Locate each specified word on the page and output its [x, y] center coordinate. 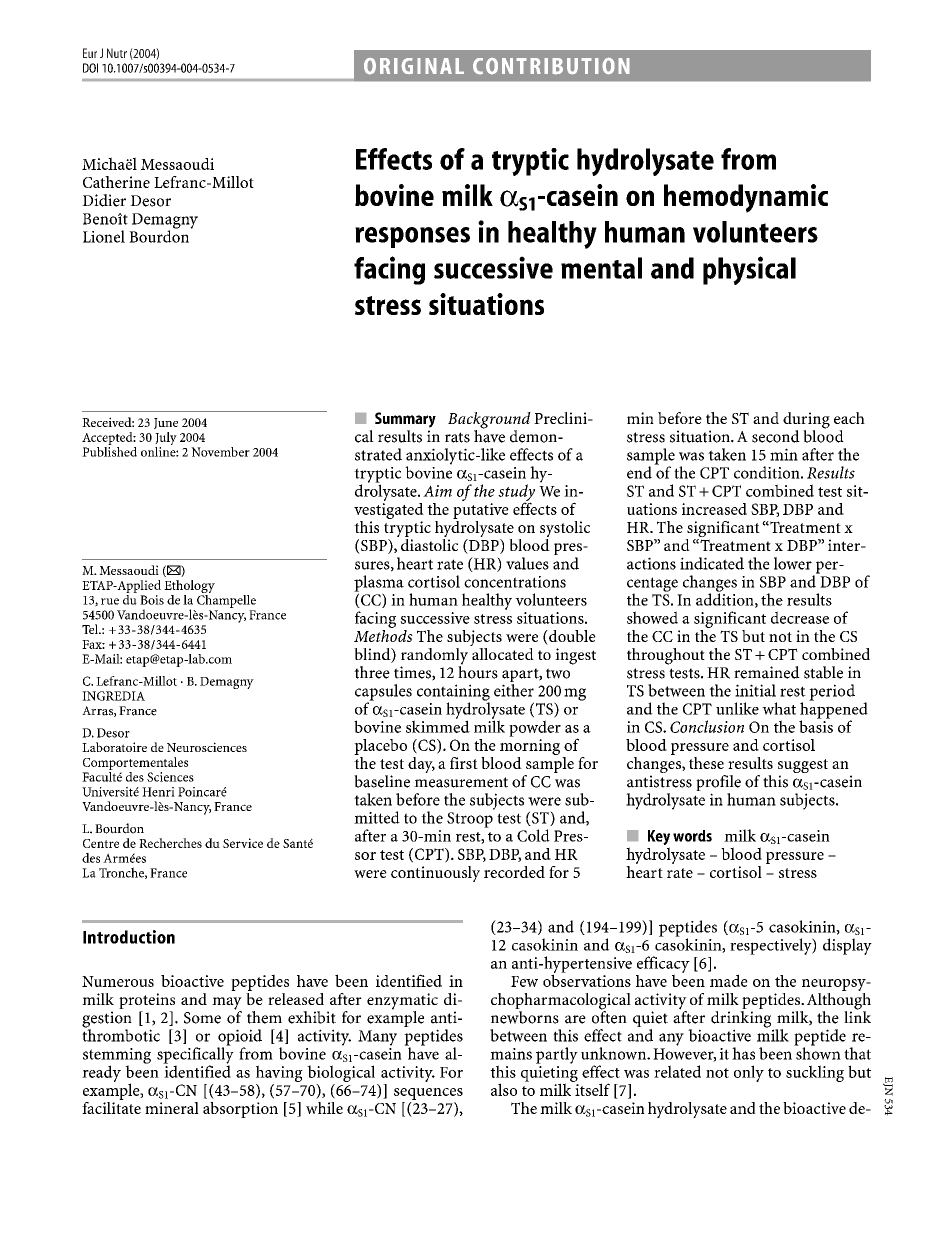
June [166, 423]
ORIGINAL [414, 66]
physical [749, 270]
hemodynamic [746, 198]
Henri [158, 792]
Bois [152, 600]
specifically [195, 1055]
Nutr [117, 53]
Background [489, 421]
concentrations [515, 582]
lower [793, 563]
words [692, 836]
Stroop [470, 820]
